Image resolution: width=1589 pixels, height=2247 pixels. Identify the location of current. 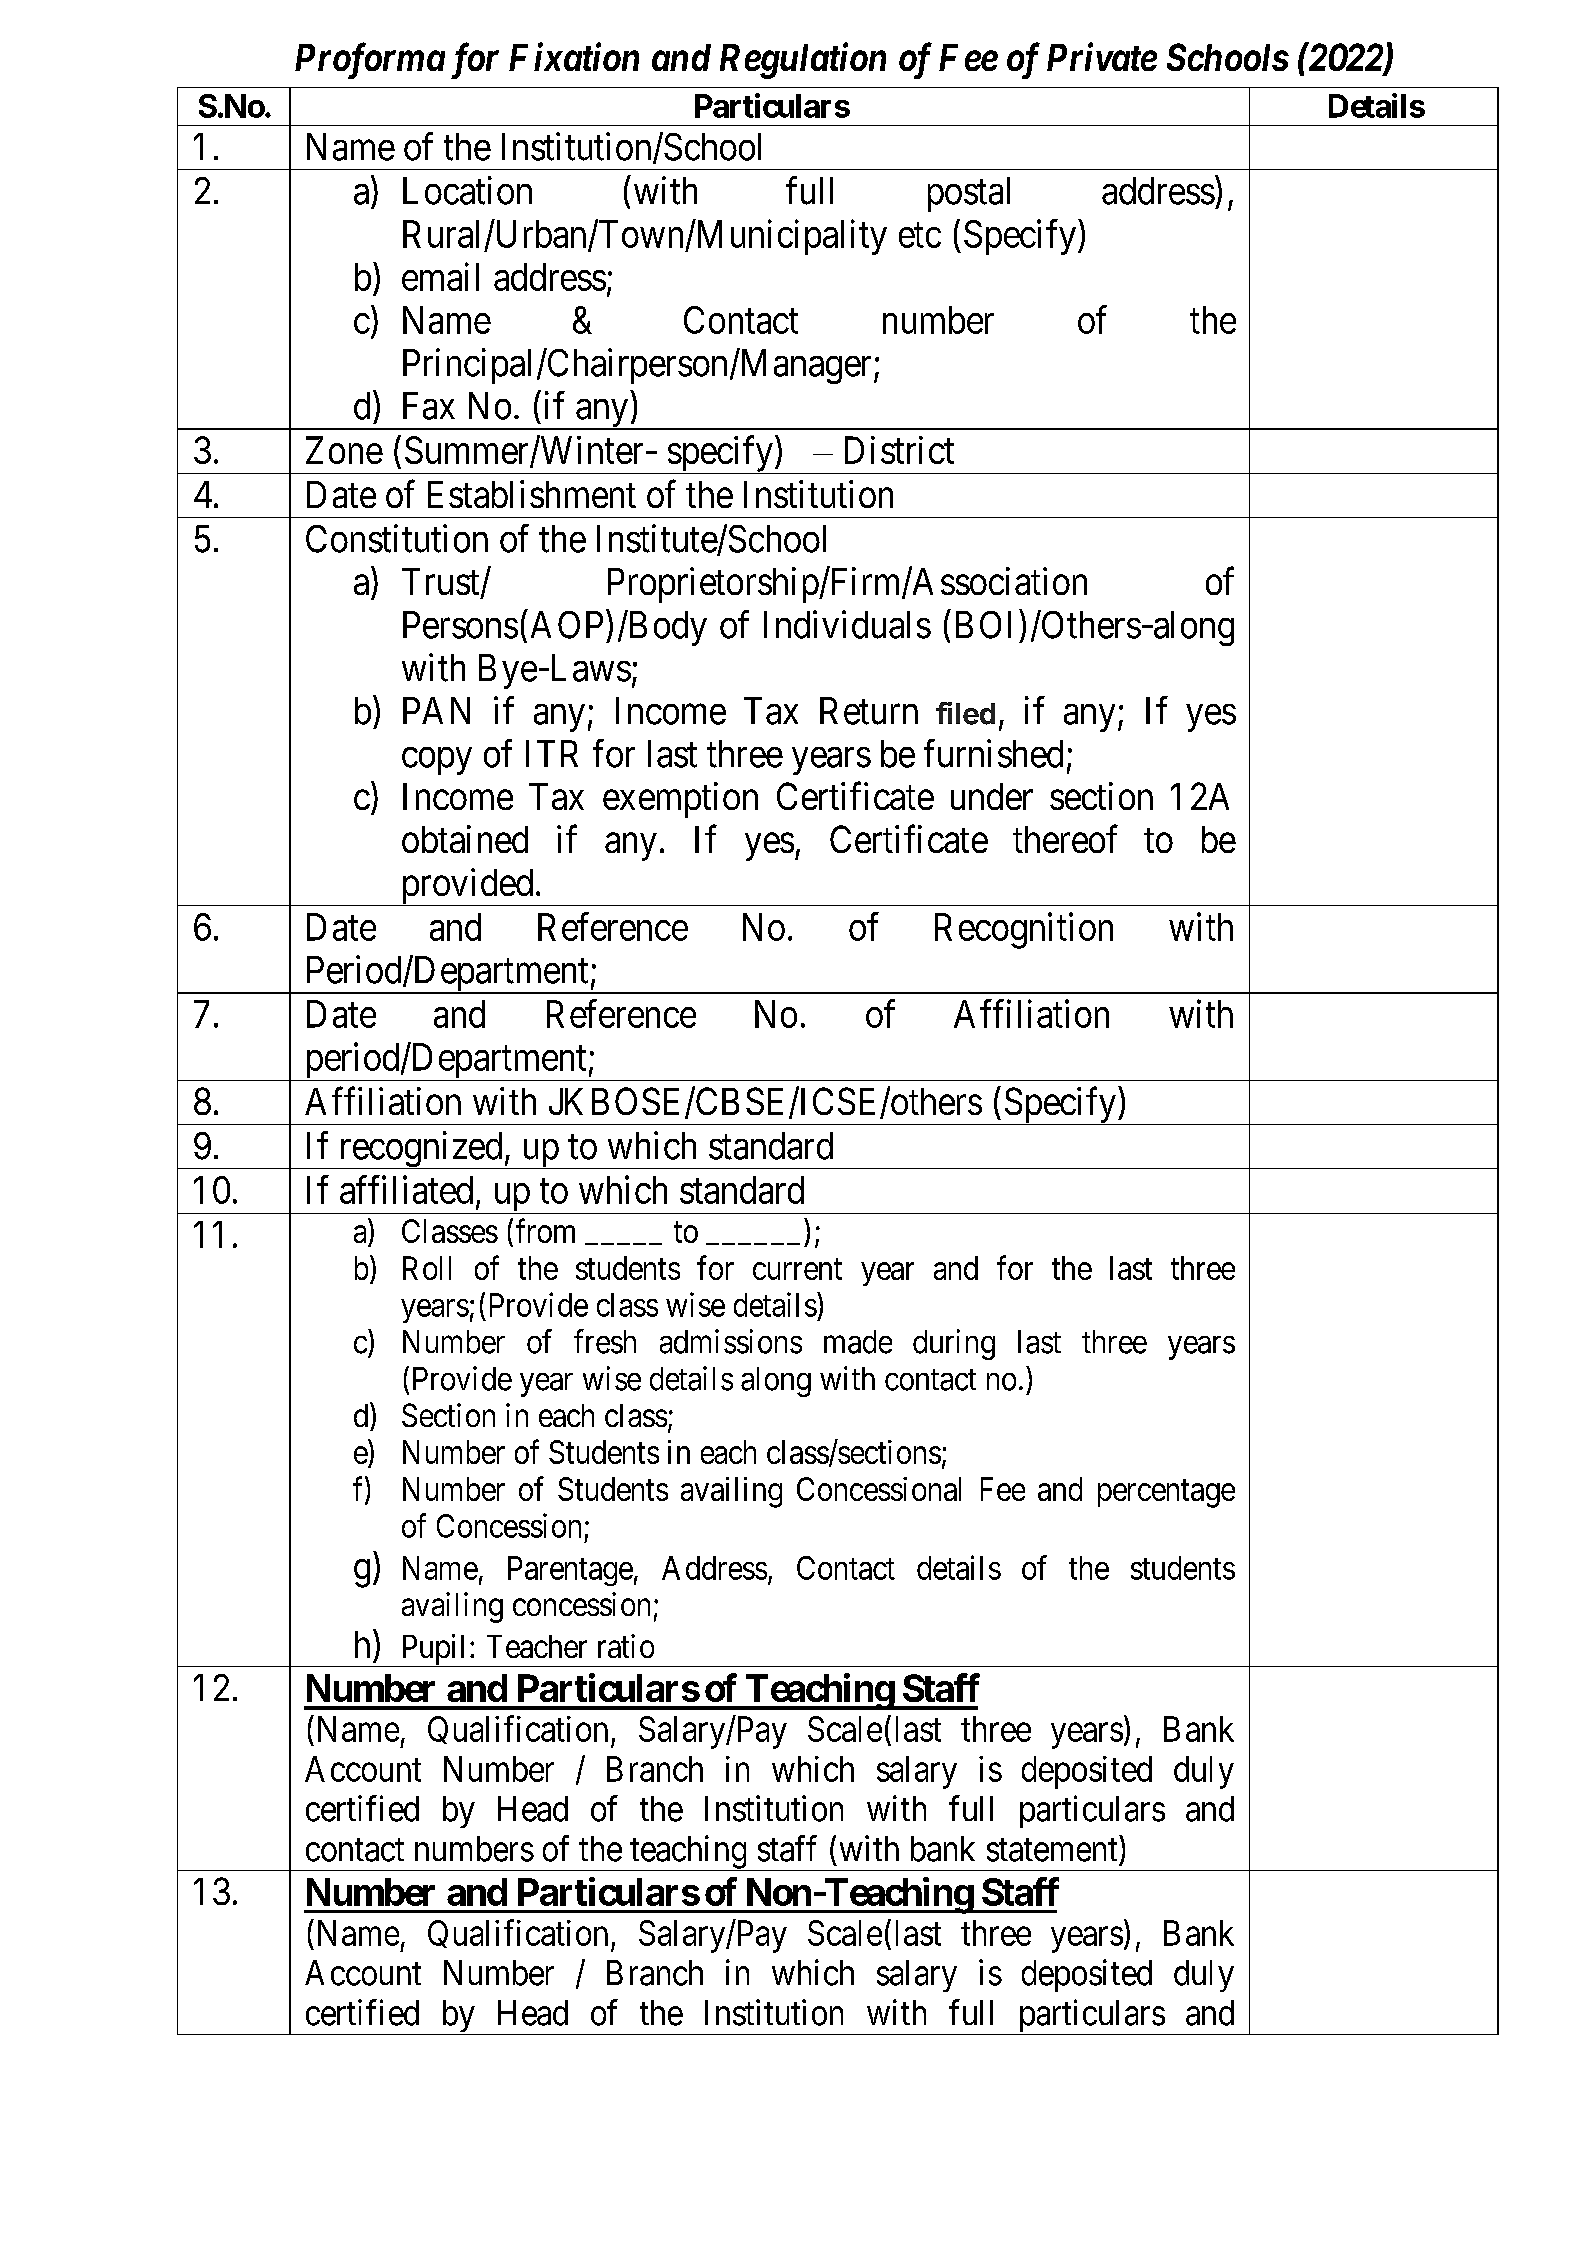
(797, 1269).
